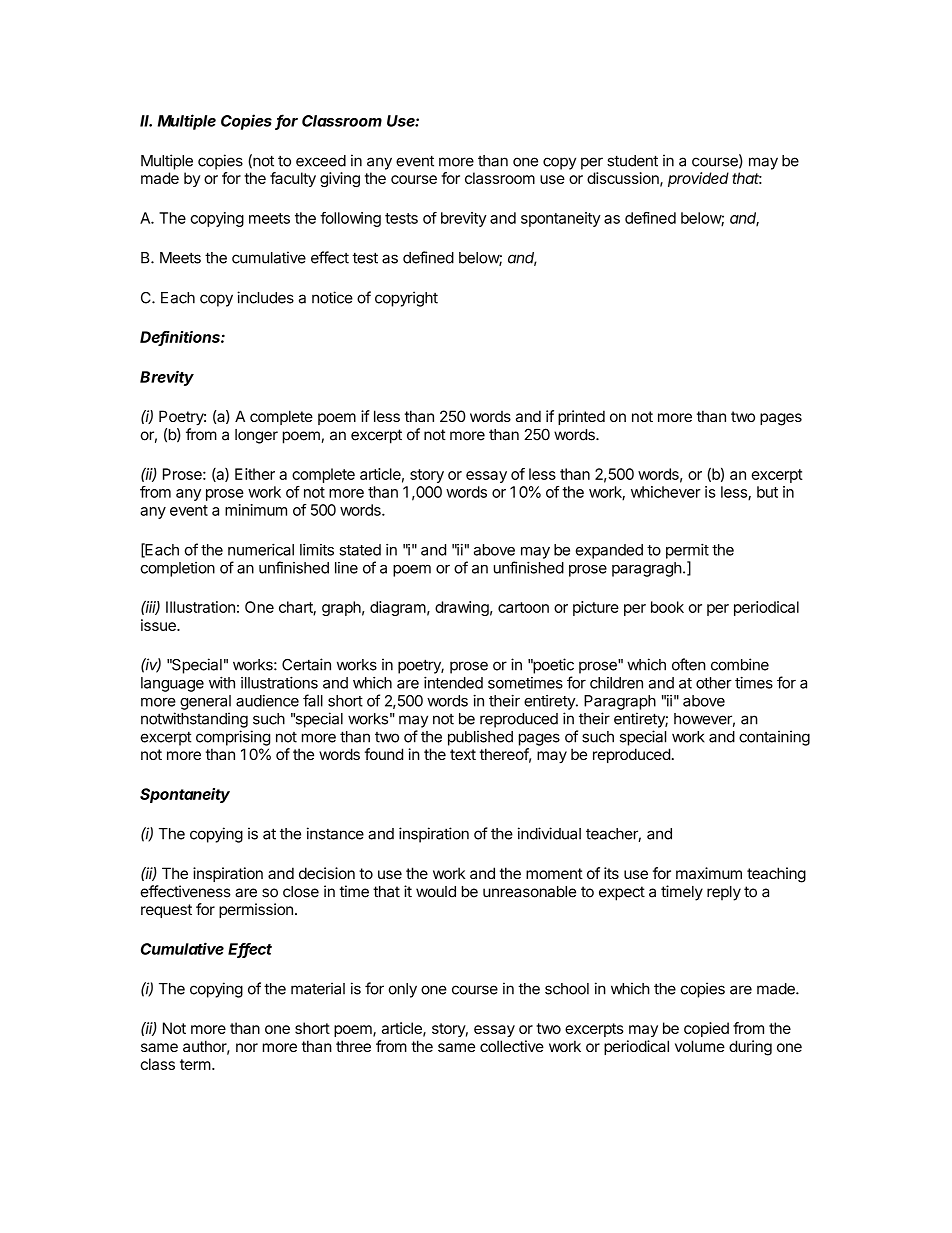 This screenshot has width=952, height=1233. Describe the element at coordinates (549, 833) in the screenshot. I see `individual` at that location.
